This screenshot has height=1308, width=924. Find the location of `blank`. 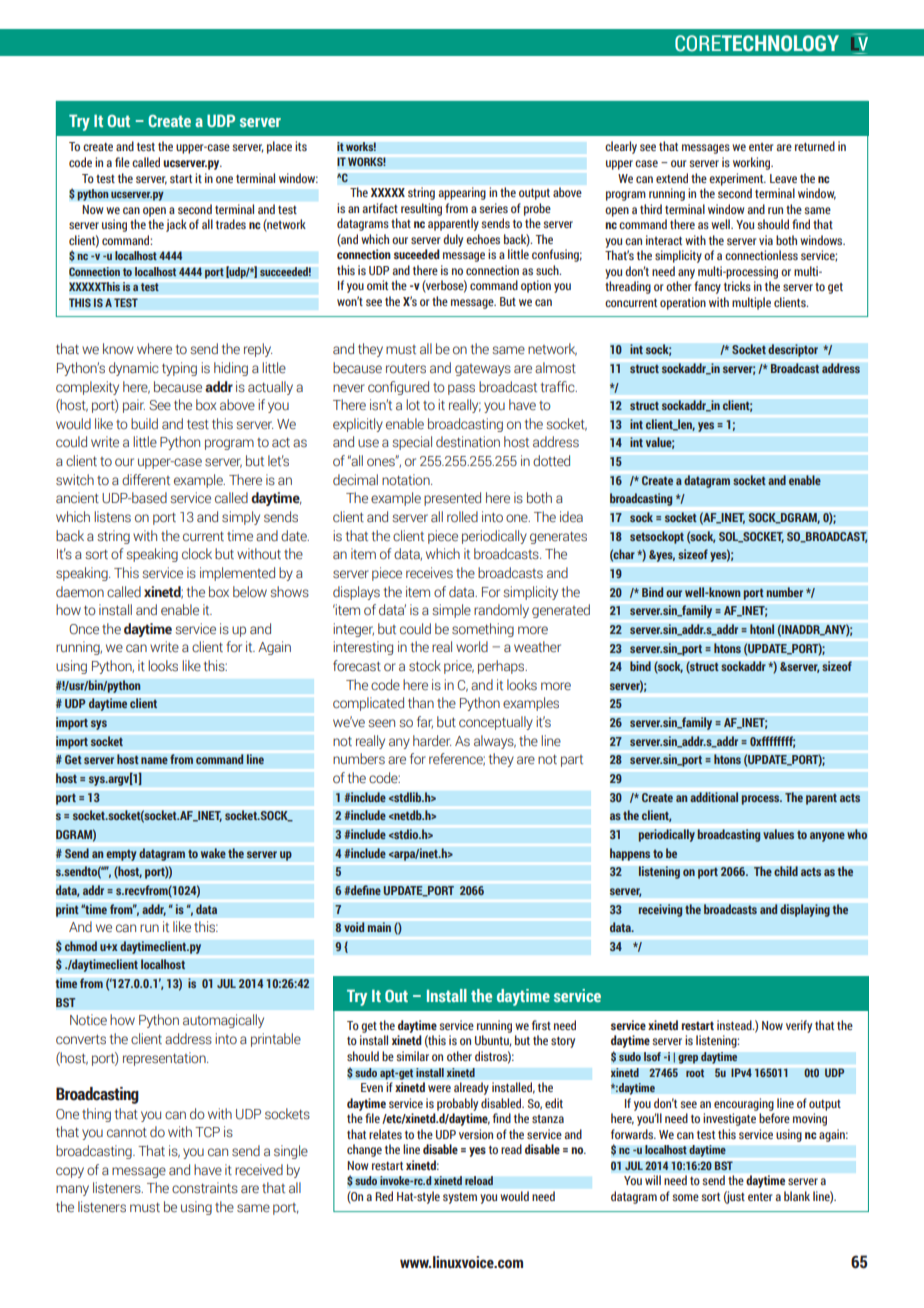

blank is located at coordinates (797, 1196).
